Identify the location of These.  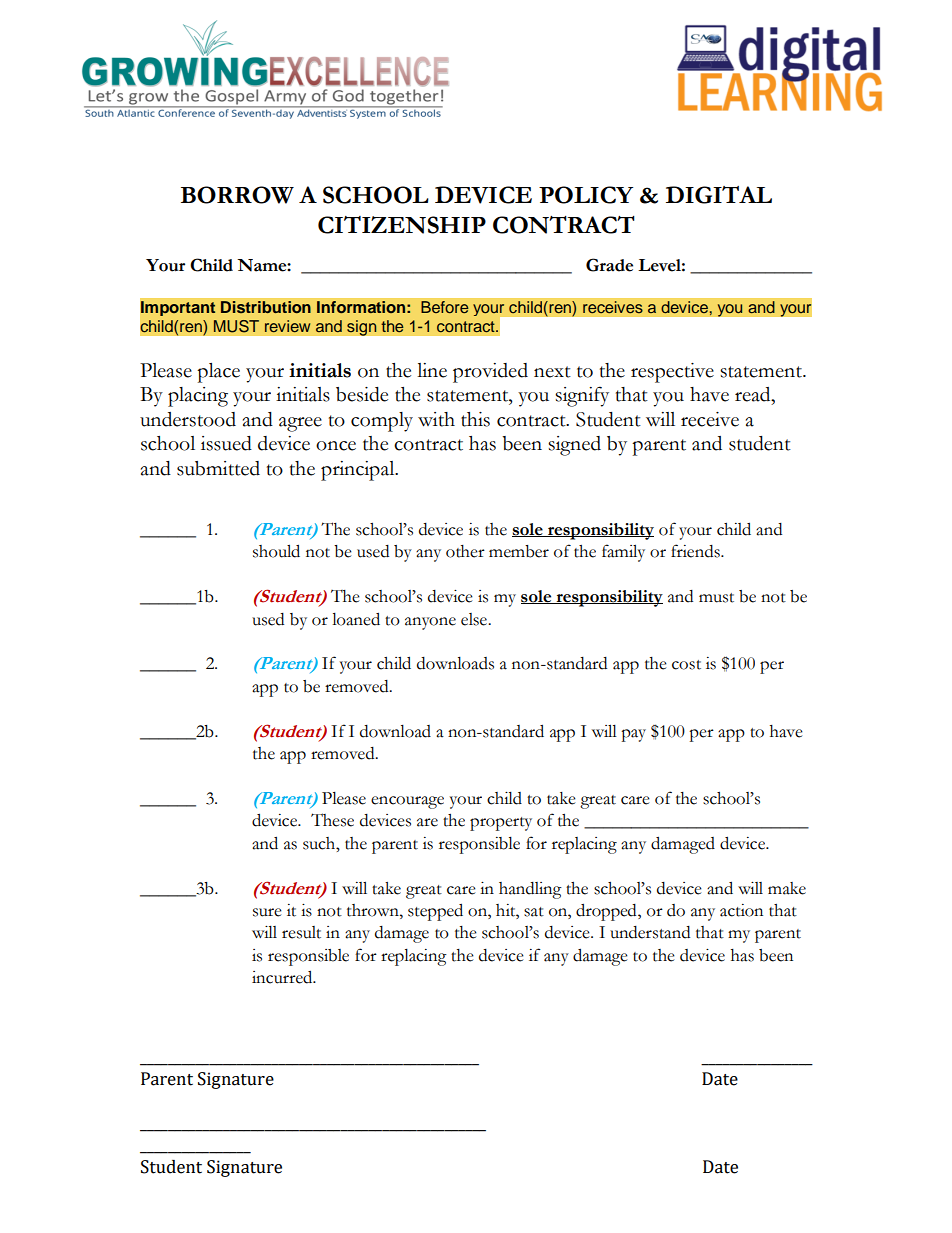
(332, 820).
